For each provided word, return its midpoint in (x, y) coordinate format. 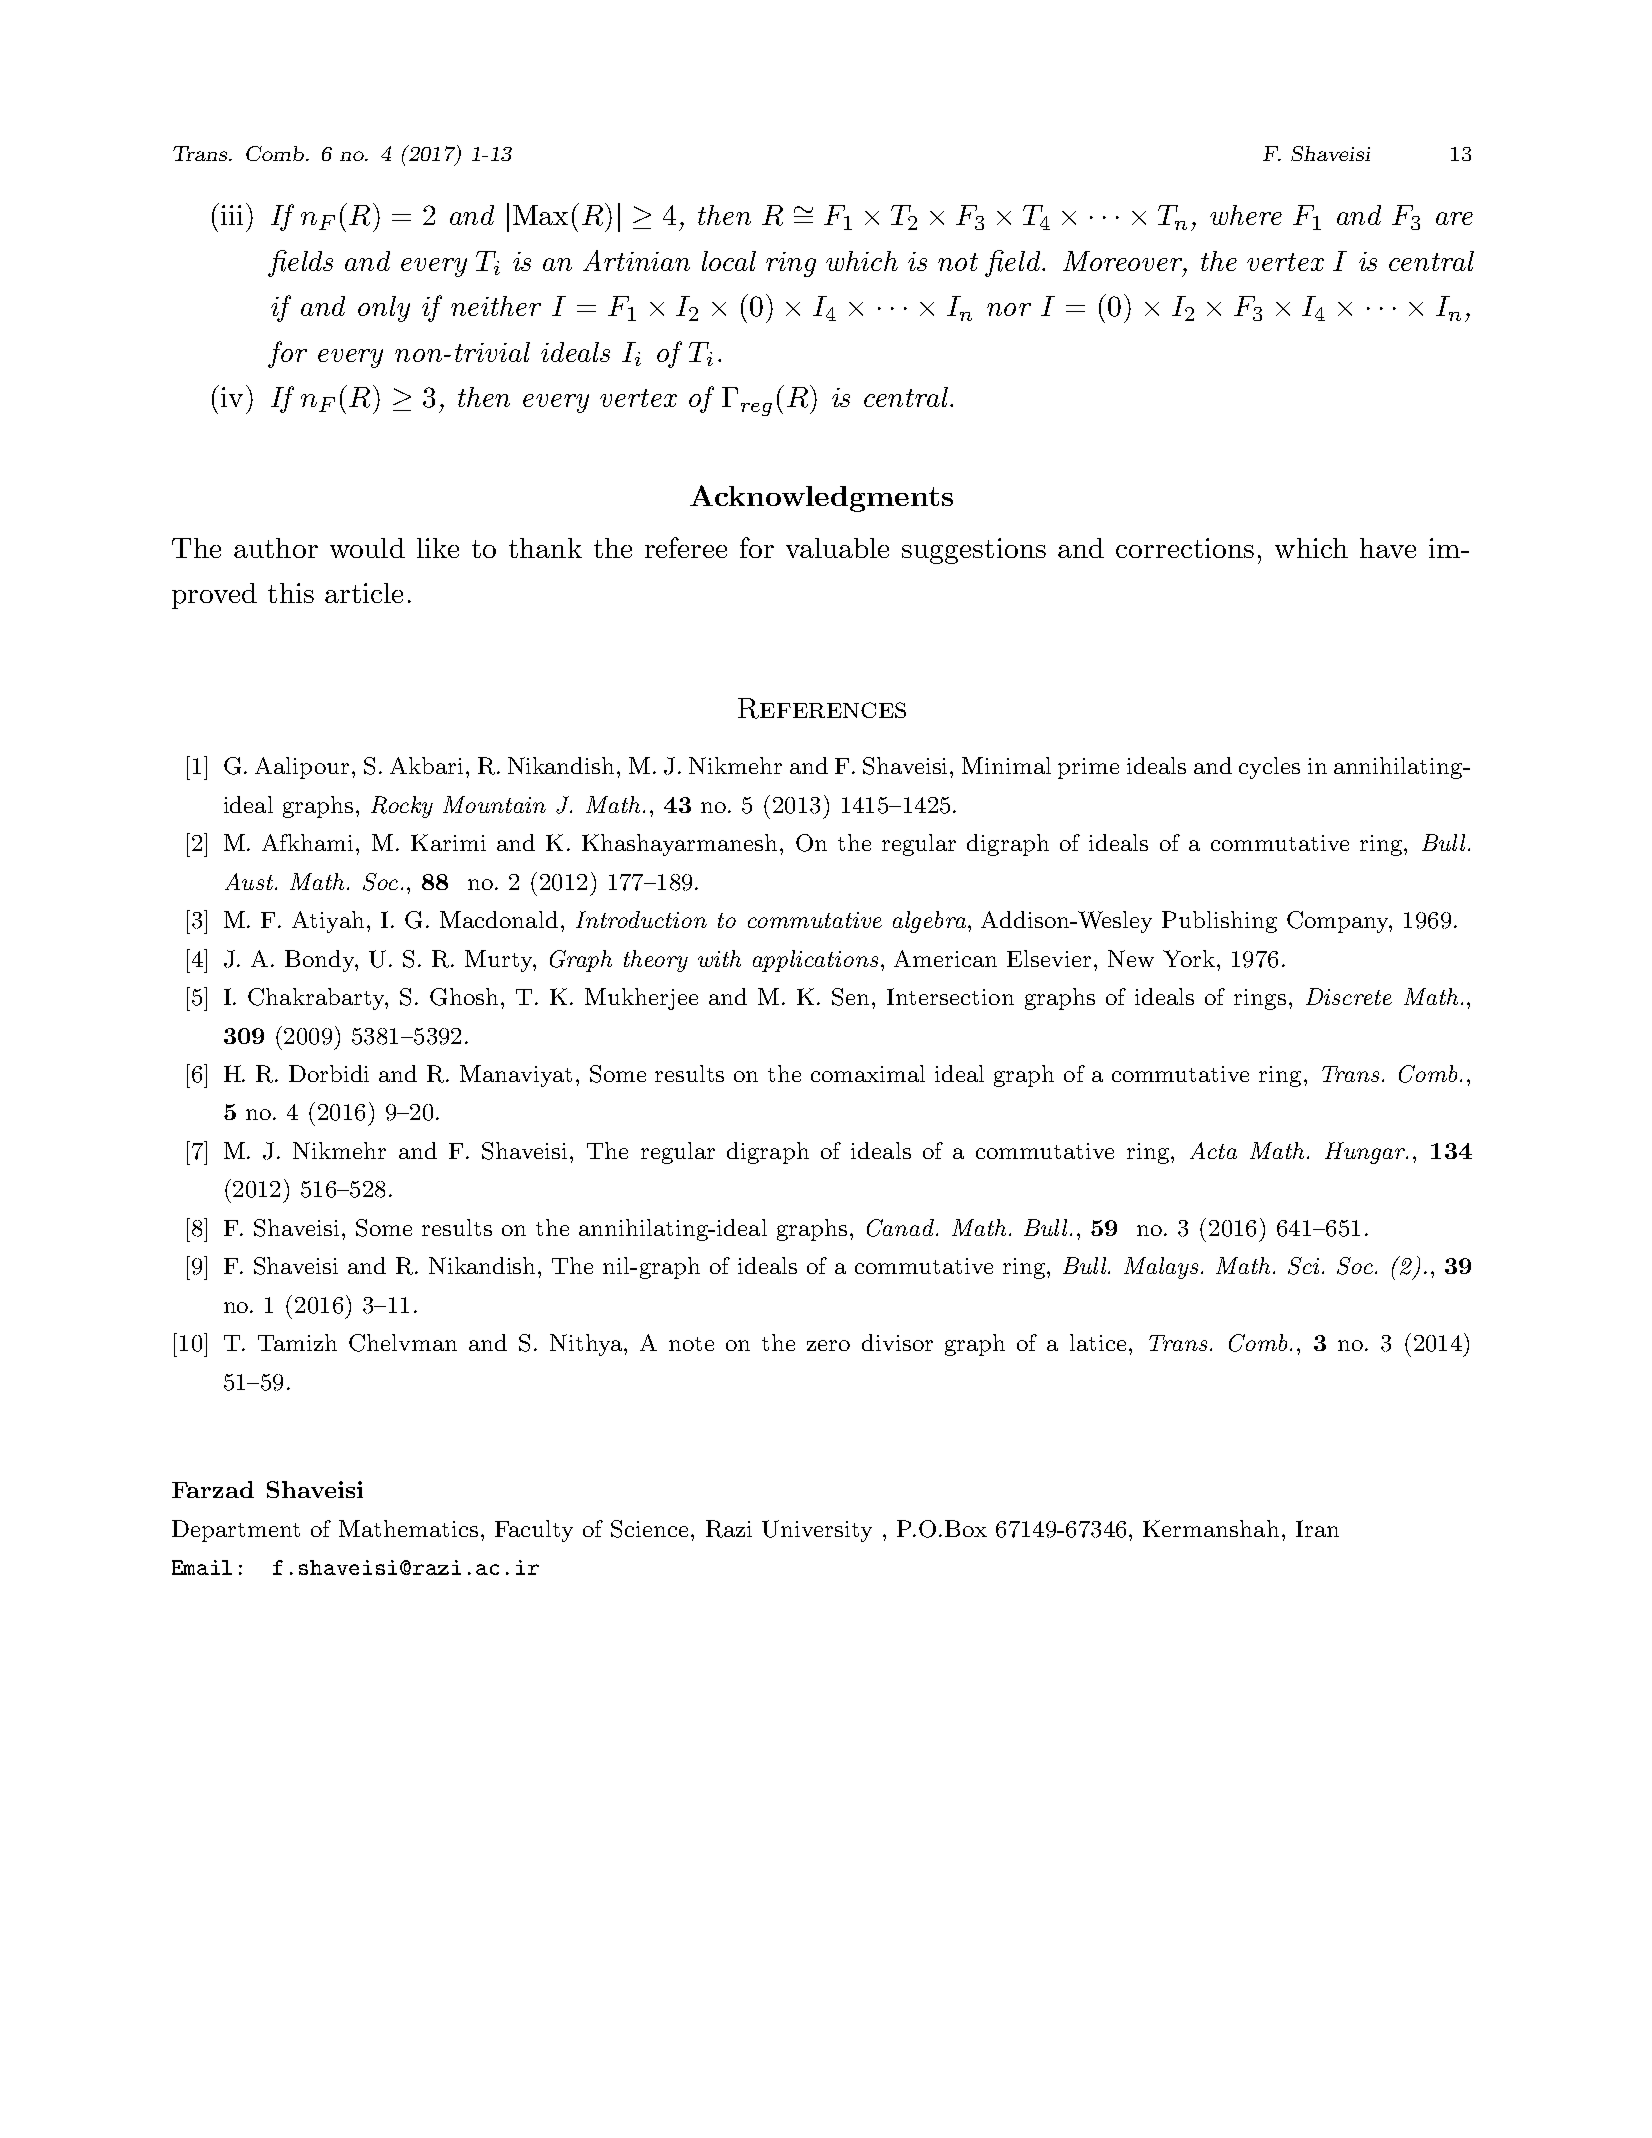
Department (236, 1531)
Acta (1213, 1150)
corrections (1185, 548)
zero (828, 1345)
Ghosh (464, 997)
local (729, 261)
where (1246, 215)
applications (815, 961)
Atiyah (328, 922)
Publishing (1219, 922)
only (384, 309)
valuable (837, 548)
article (364, 593)
